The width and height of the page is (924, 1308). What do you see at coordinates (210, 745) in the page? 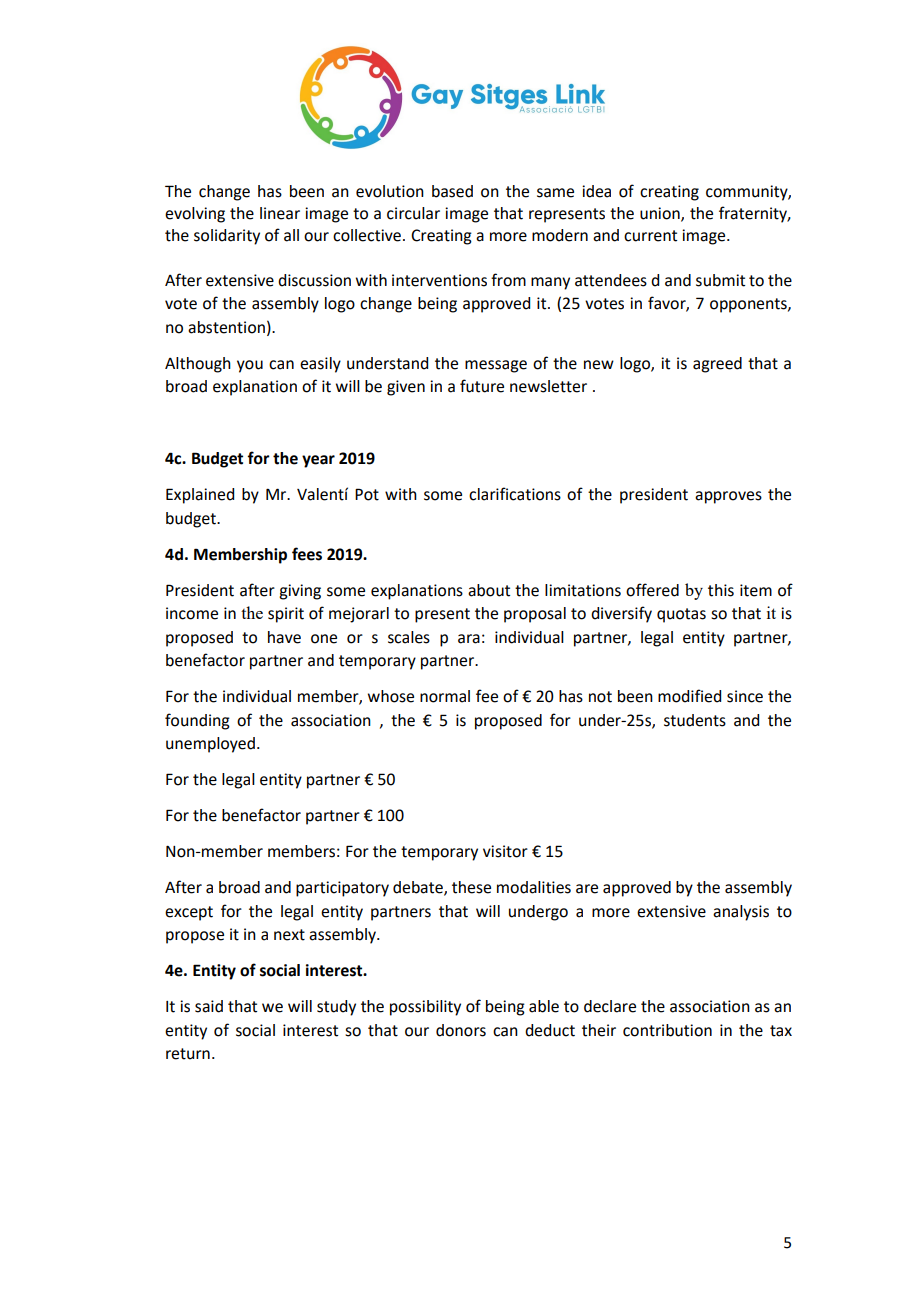
I see `unemployed` at bounding box center [210, 745].
